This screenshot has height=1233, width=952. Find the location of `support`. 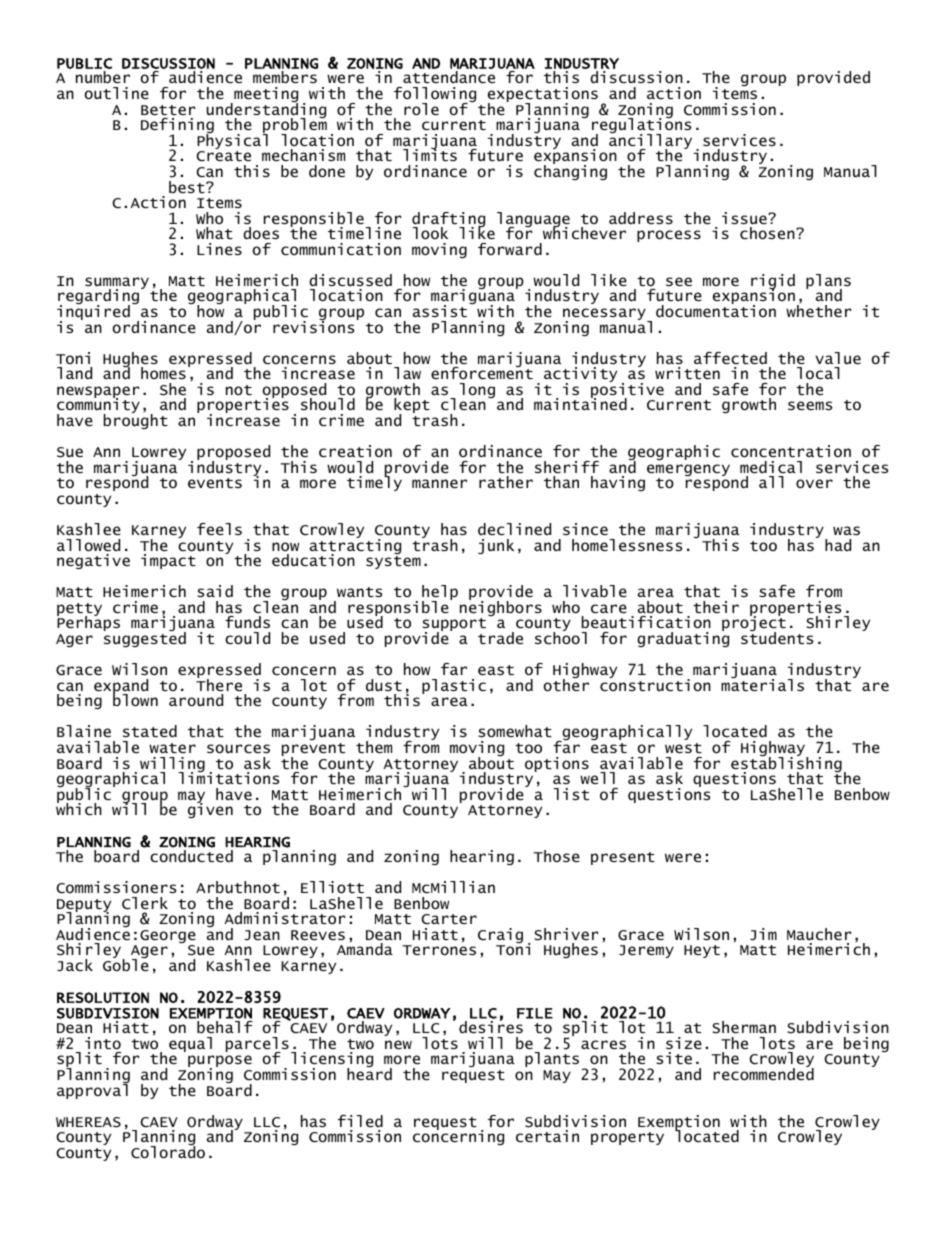

support is located at coordinates (454, 626).
